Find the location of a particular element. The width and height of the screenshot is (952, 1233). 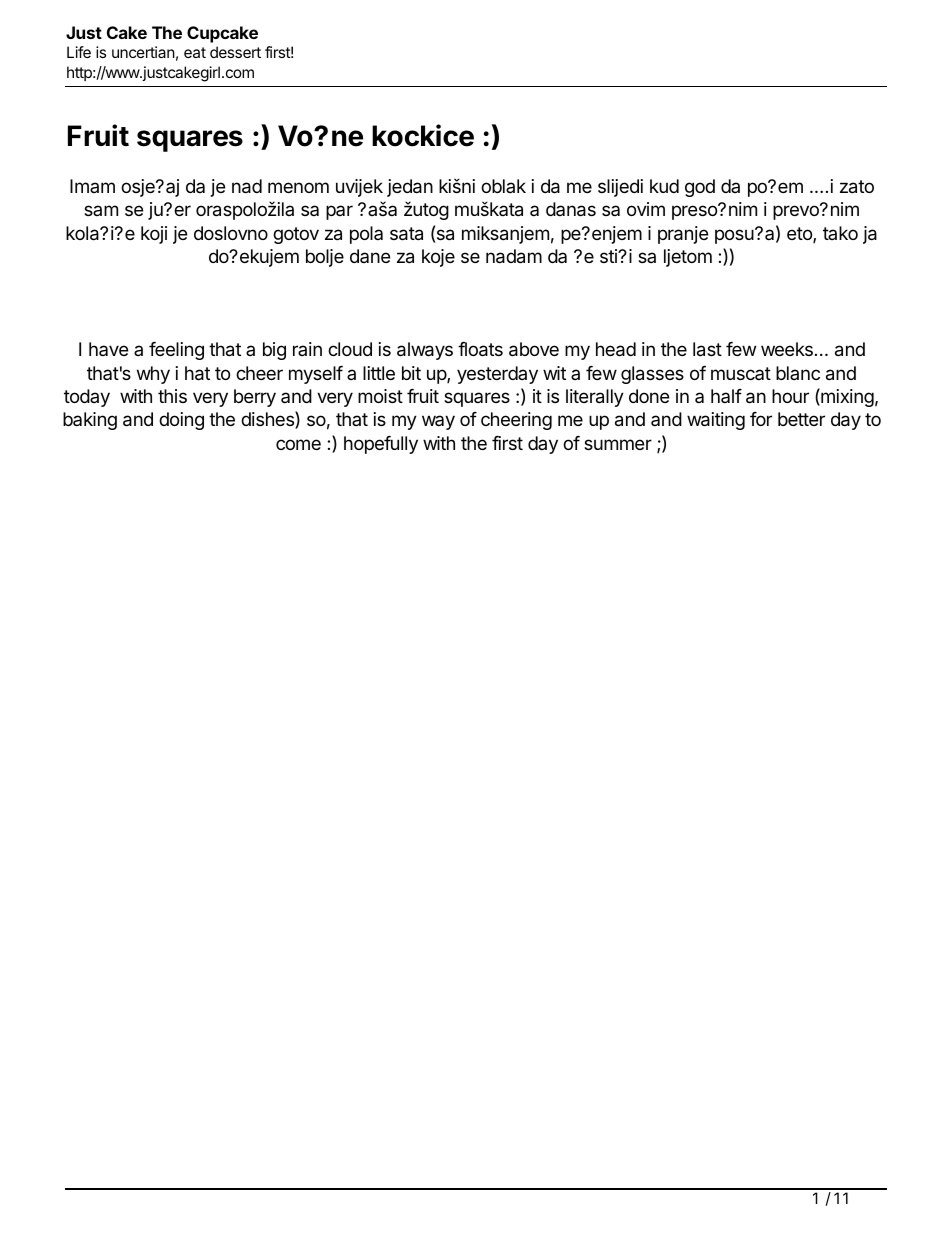

eat is located at coordinates (195, 52).
